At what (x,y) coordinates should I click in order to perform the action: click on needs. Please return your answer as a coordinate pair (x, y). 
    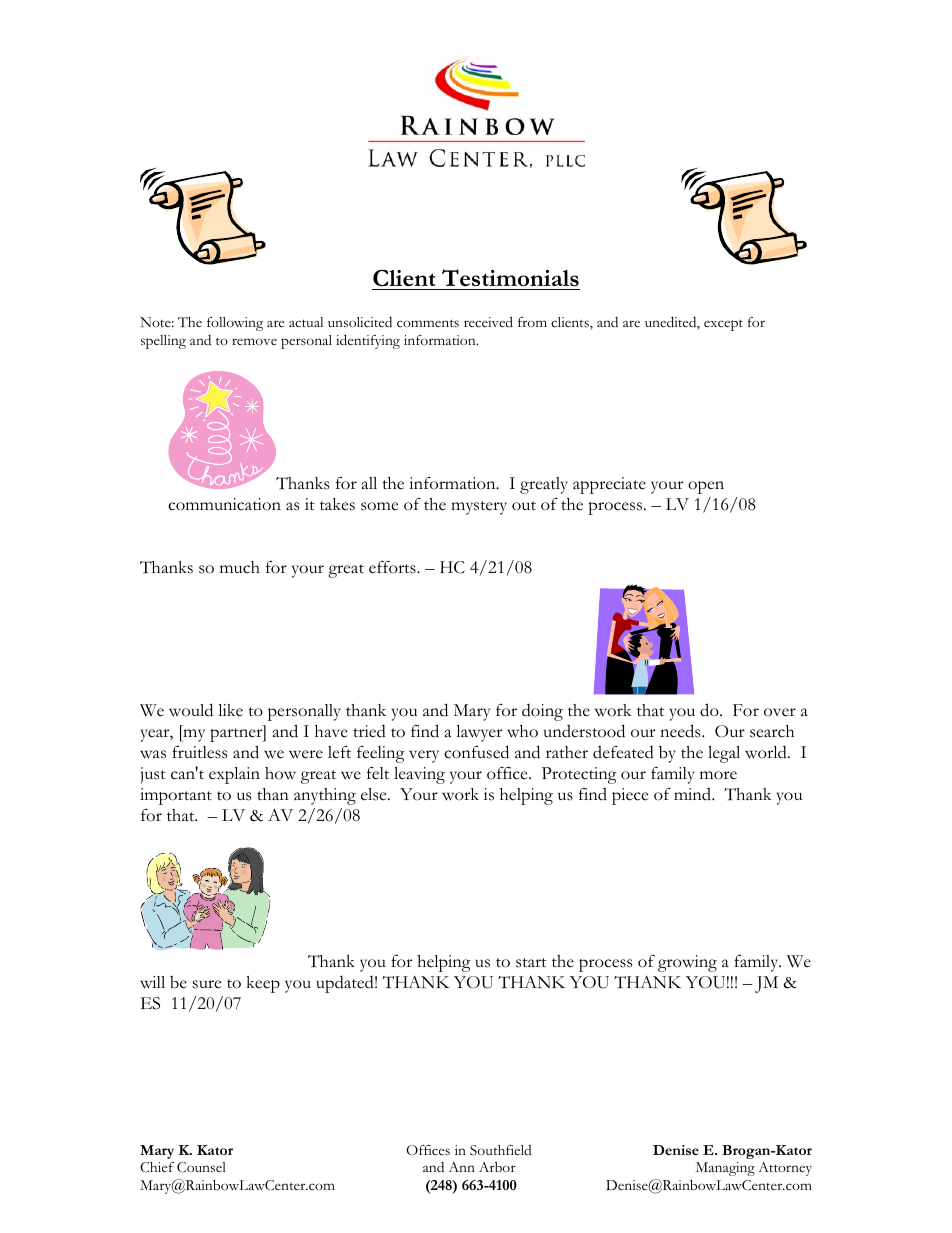
    Looking at the image, I should click on (681, 731).
